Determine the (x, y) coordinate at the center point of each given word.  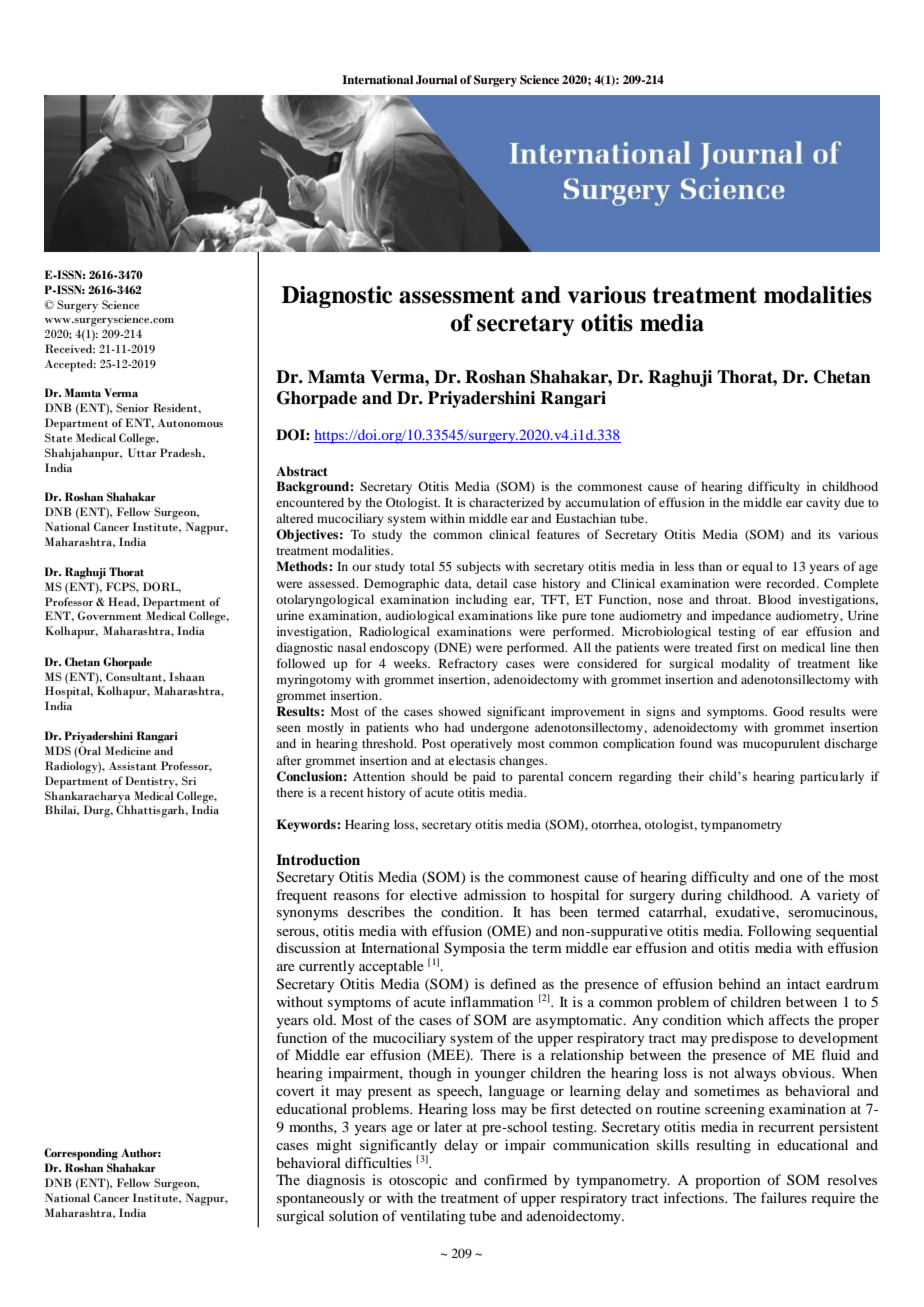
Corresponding (81, 1154)
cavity (823, 503)
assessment (457, 295)
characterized (506, 502)
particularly (832, 777)
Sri (189, 780)
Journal (436, 80)
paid (484, 777)
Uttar (142, 453)
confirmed (515, 1179)
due (854, 502)
